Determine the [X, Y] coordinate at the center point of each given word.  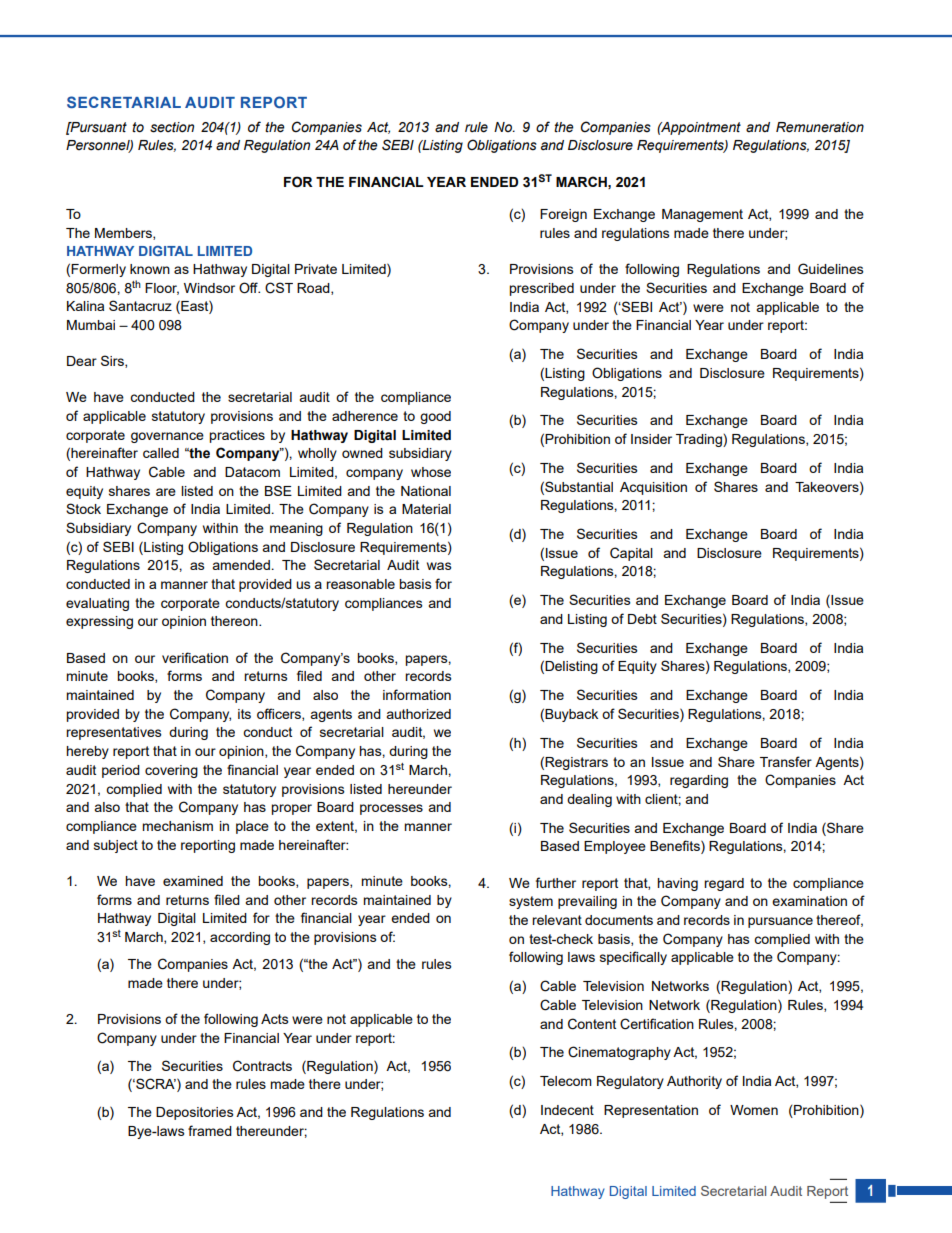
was [439, 566]
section [172, 127]
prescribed [541, 289]
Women [754, 1110]
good [435, 417]
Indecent [567, 1110]
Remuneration [820, 127]
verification [195, 657]
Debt [642, 619]
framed [210, 1130]
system [531, 902]
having [677, 884]
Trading [700, 440]
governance [167, 437]
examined [193, 881]
